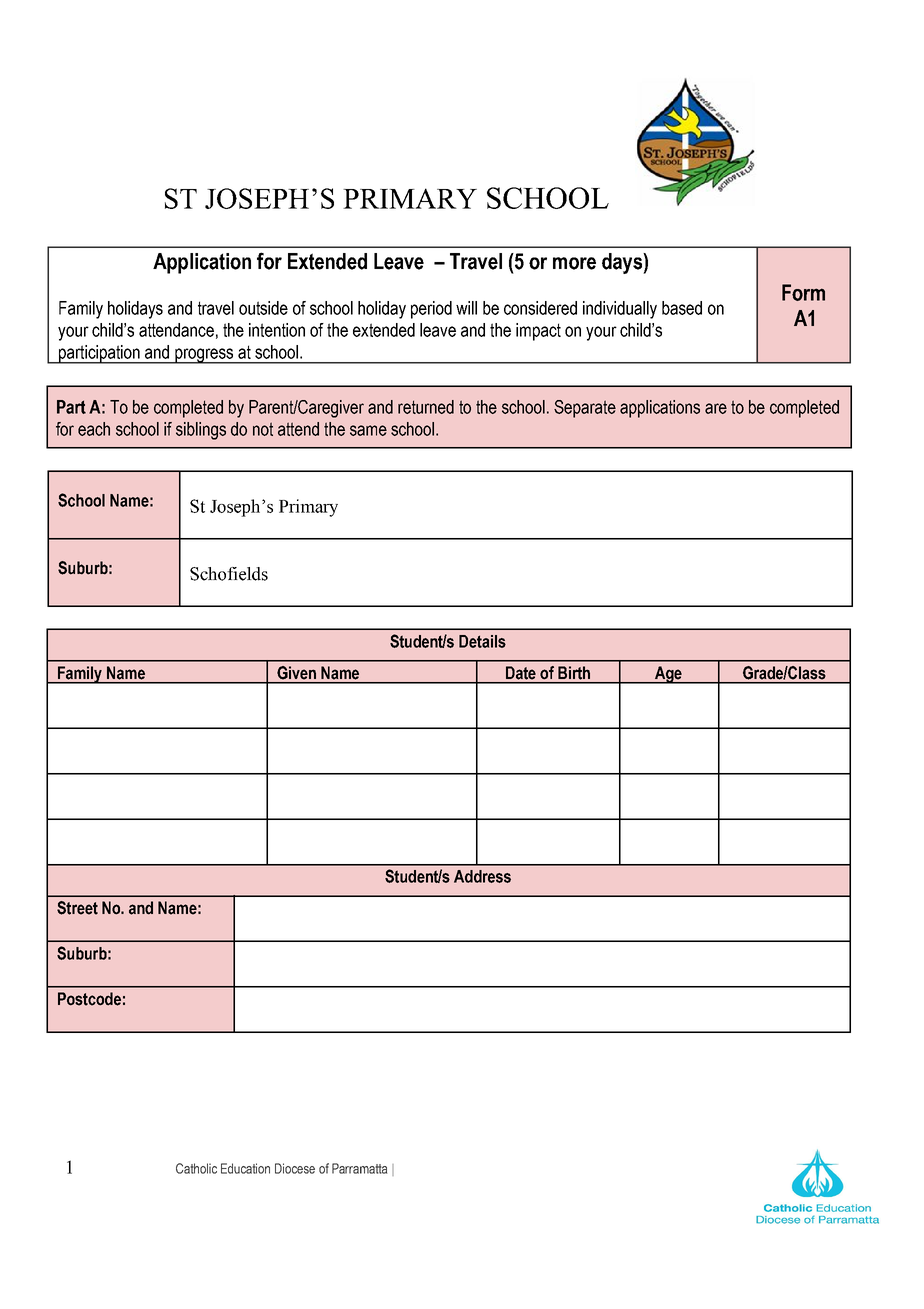 The width and height of the screenshot is (924, 1309). What do you see at coordinates (482, 876) in the screenshot?
I see `Address` at bounding box center [482, 876].
